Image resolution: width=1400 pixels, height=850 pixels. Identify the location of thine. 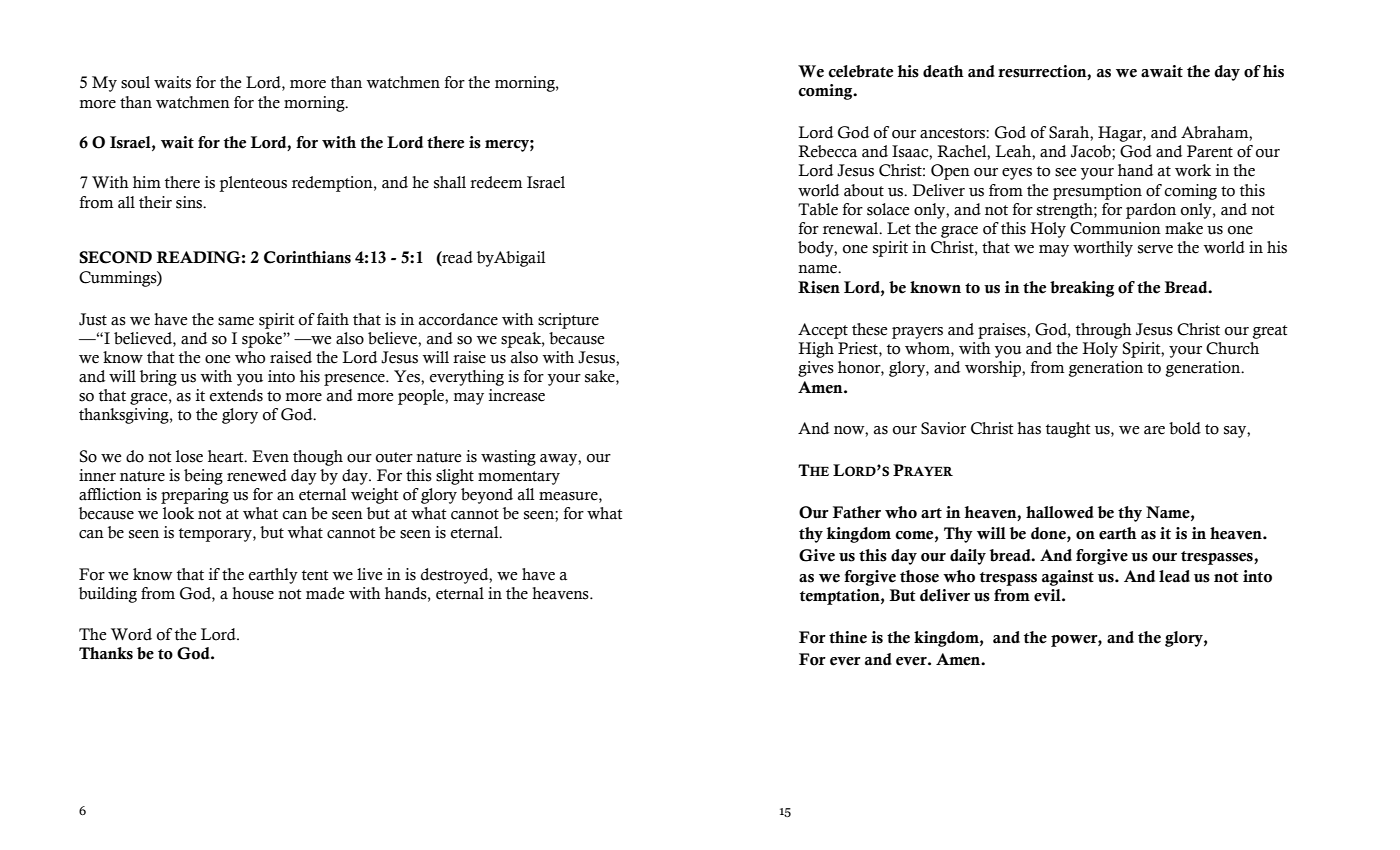
(848, 637).
